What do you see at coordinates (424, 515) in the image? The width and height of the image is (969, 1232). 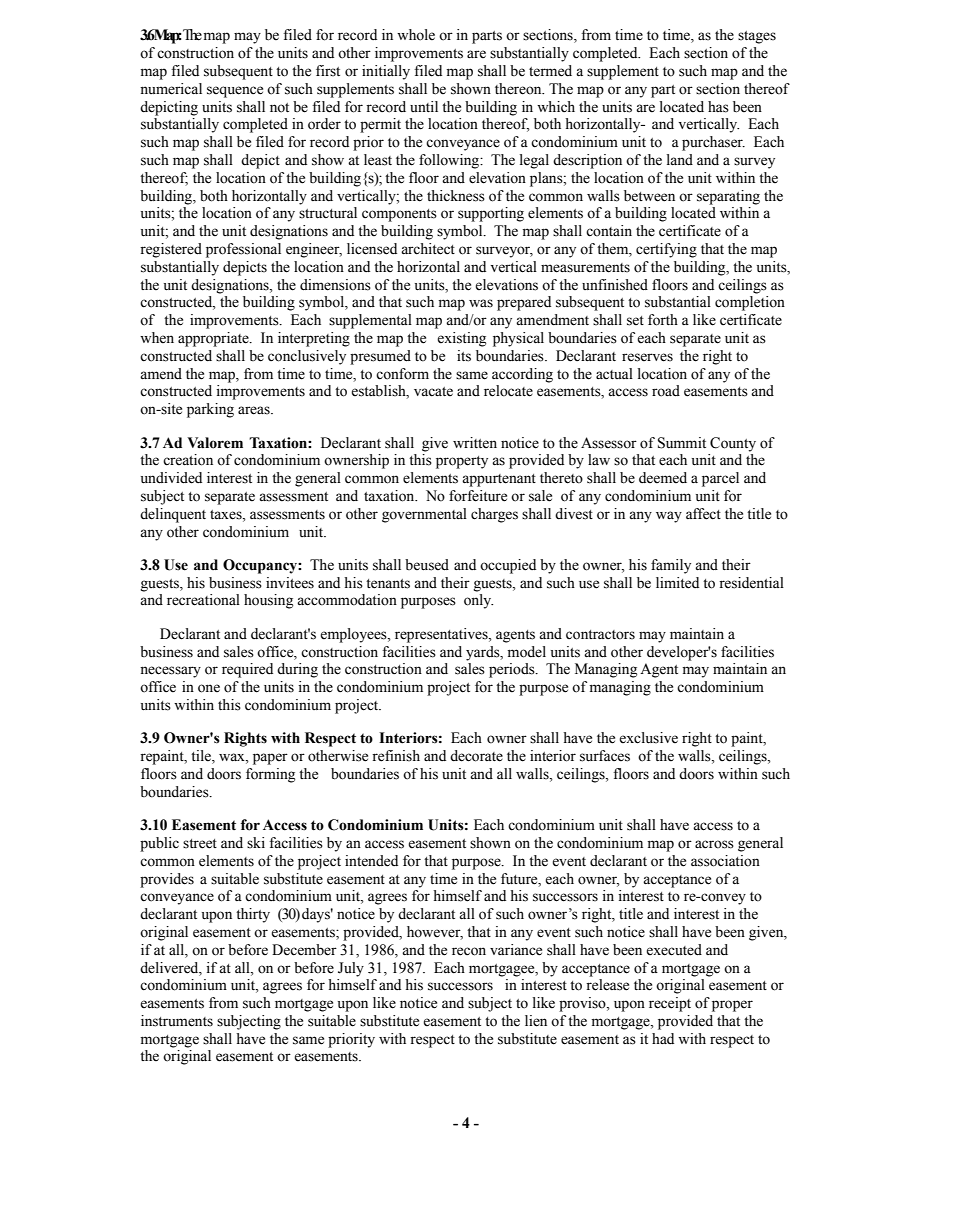 I see `governmental` at bounding box center [424, 515].
